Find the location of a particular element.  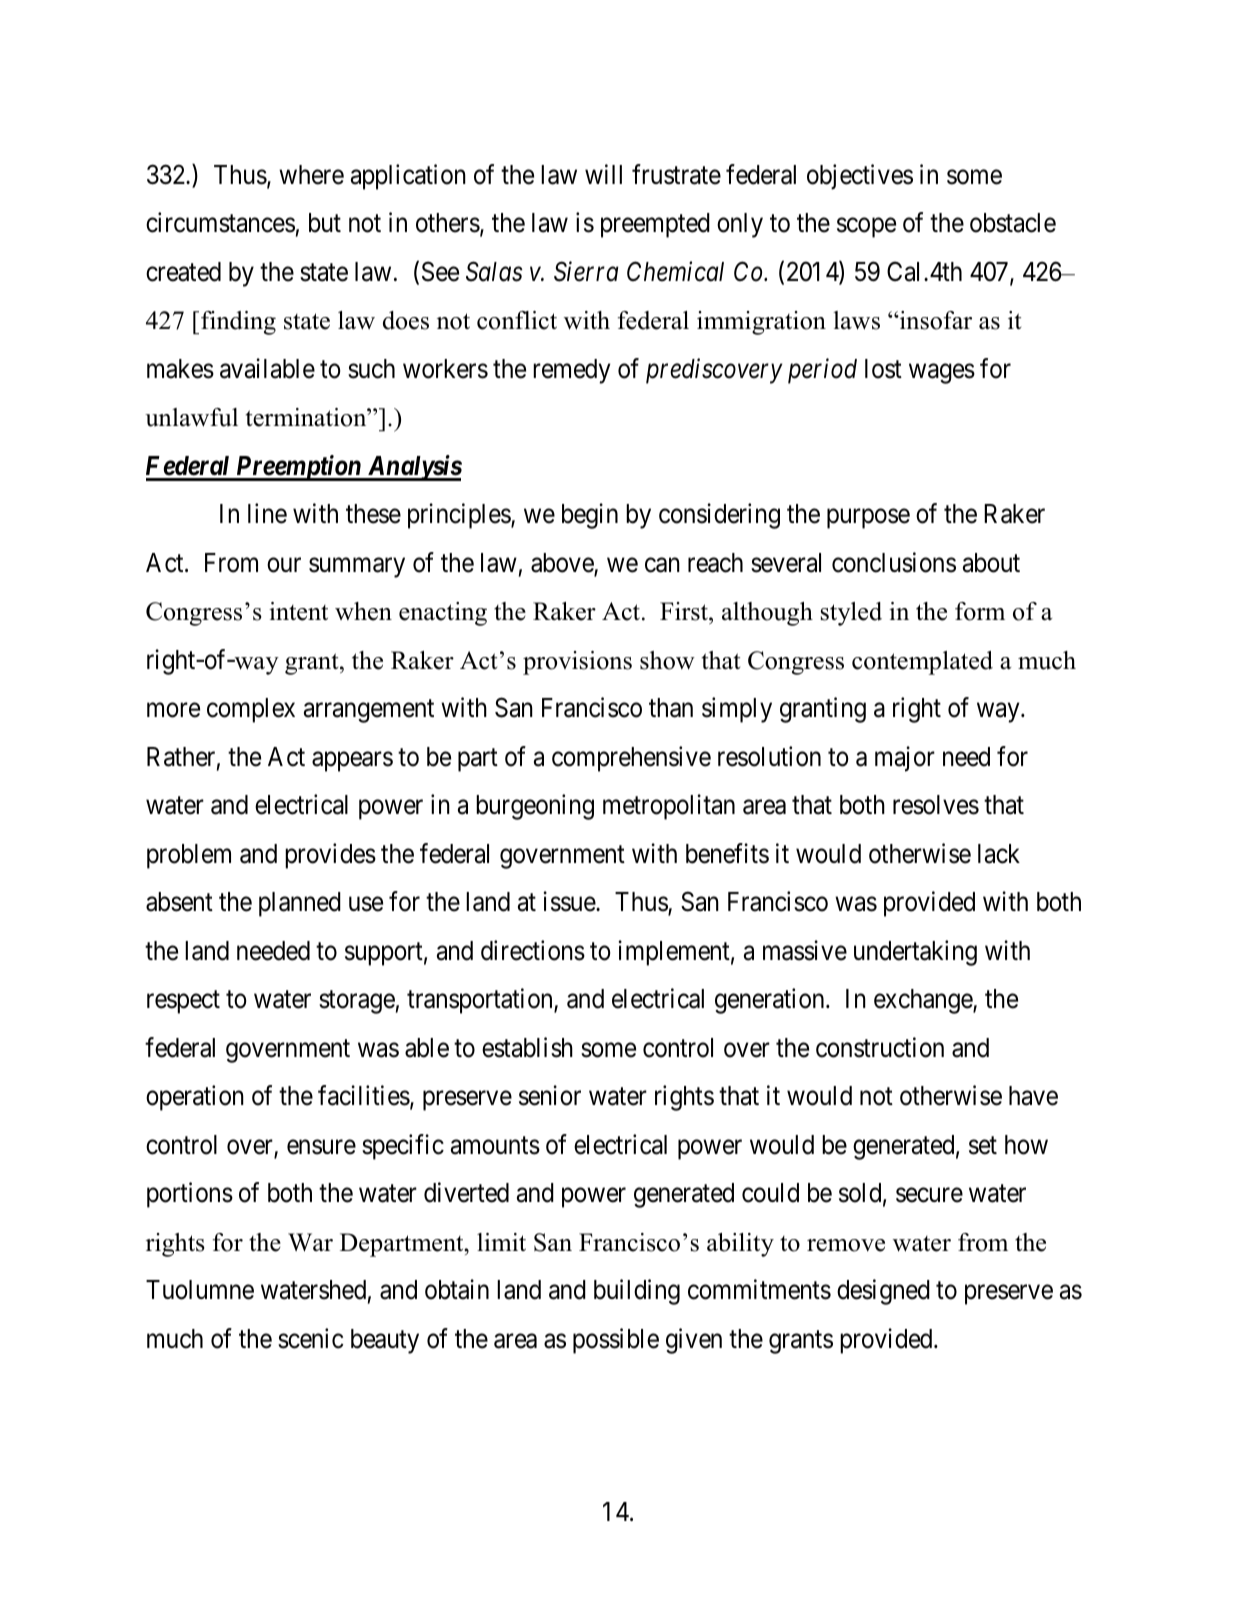

Preemption is located at coordinates (298, 468).
